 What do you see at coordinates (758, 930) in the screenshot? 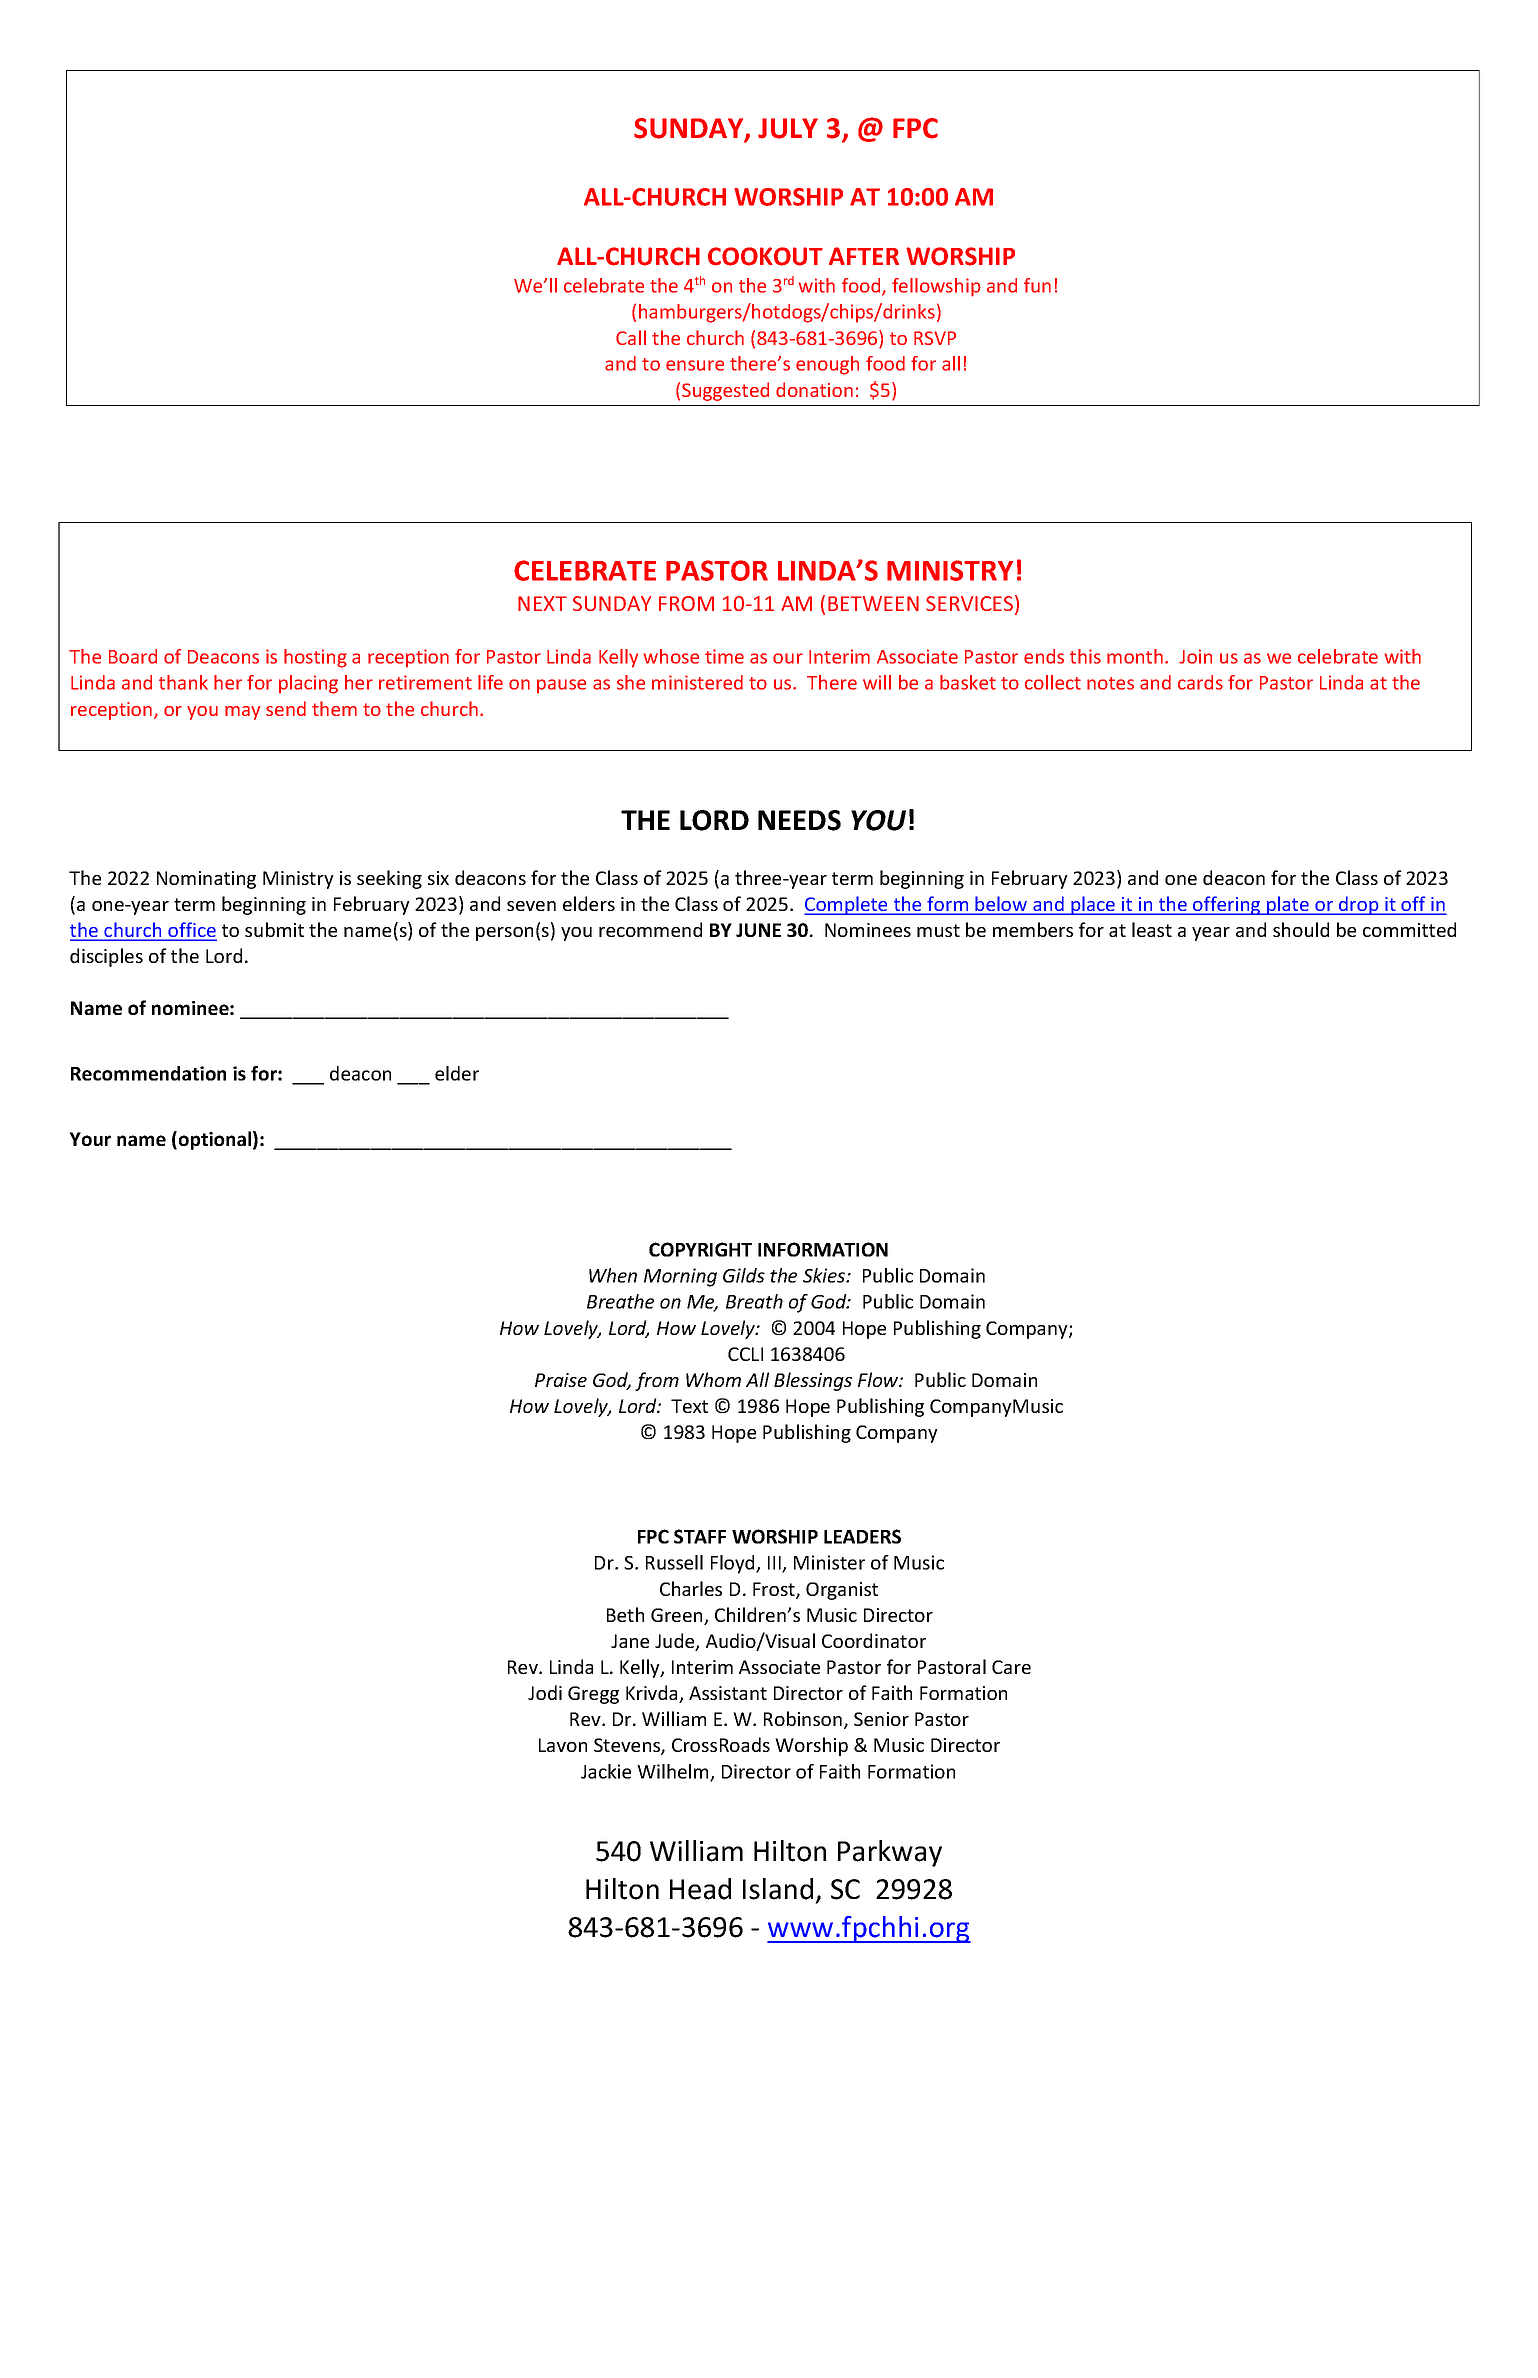
I see `JUNE` at bounding box center [758, 930].
